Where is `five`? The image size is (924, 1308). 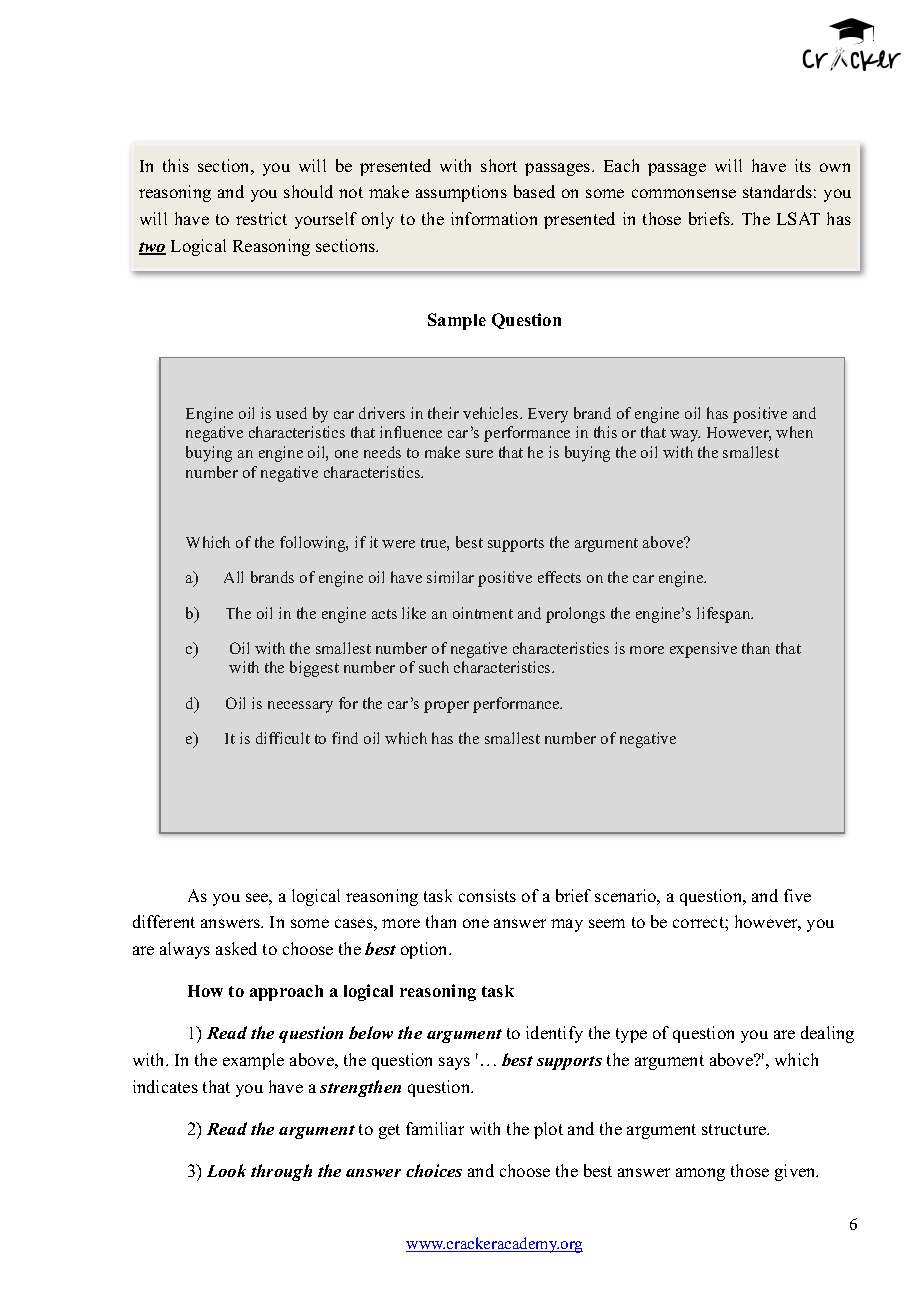 five is located at coordinates (797, 895).
